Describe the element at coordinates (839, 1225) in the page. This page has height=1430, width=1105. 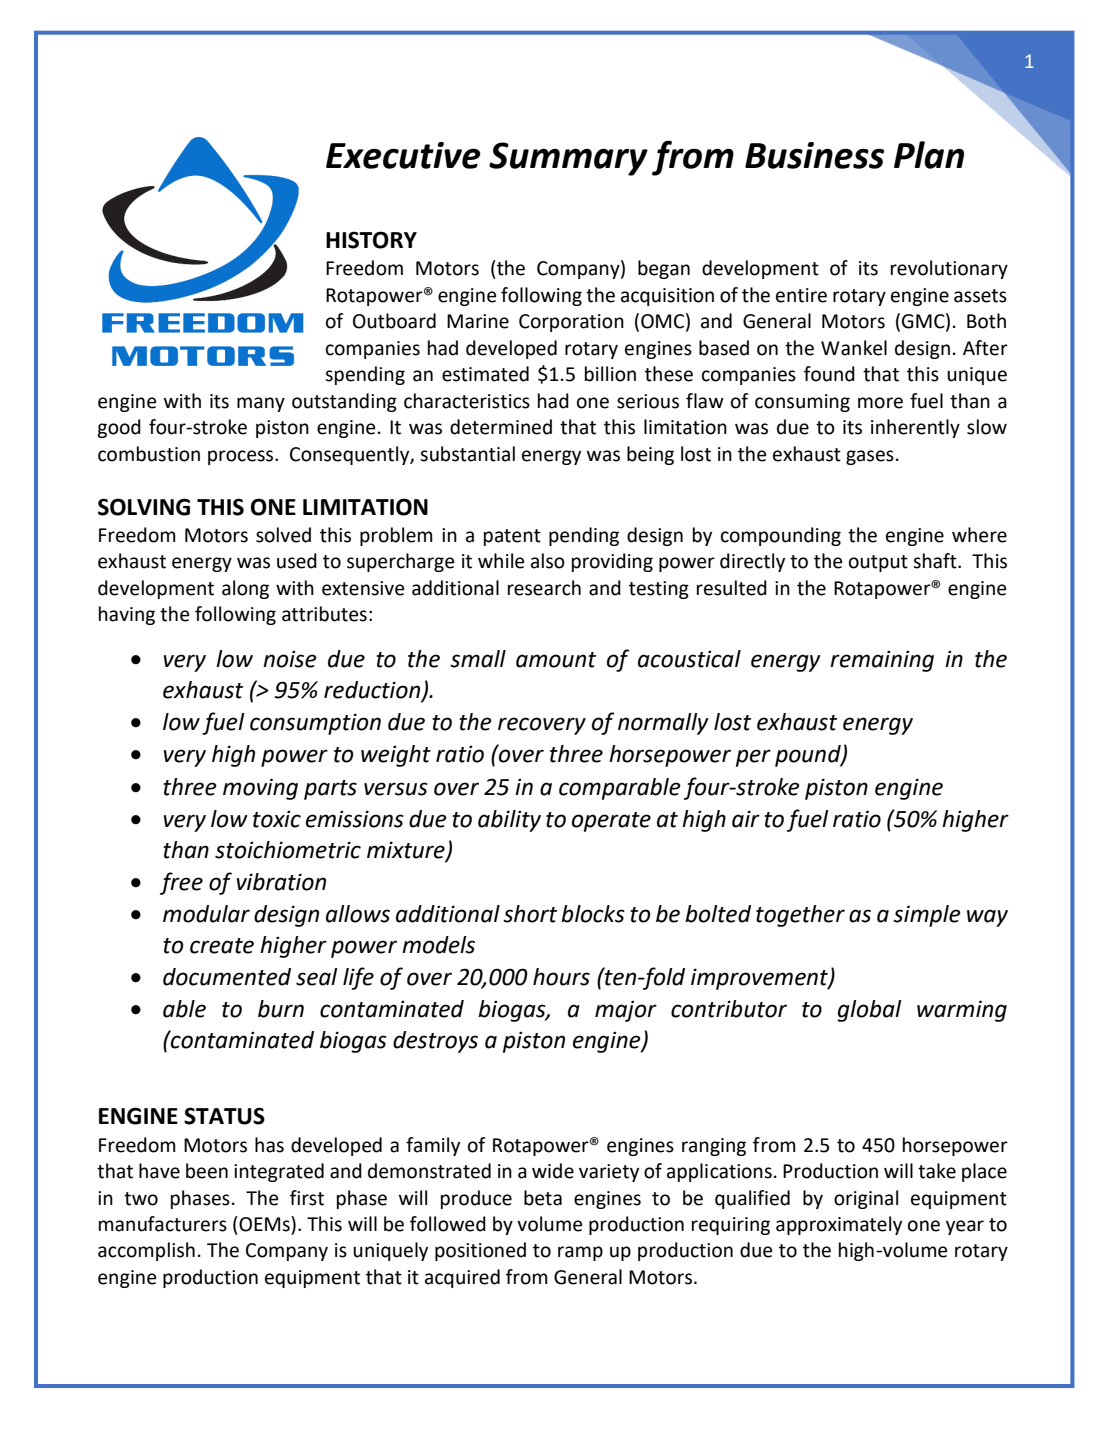
I see `approximately` at that location.
